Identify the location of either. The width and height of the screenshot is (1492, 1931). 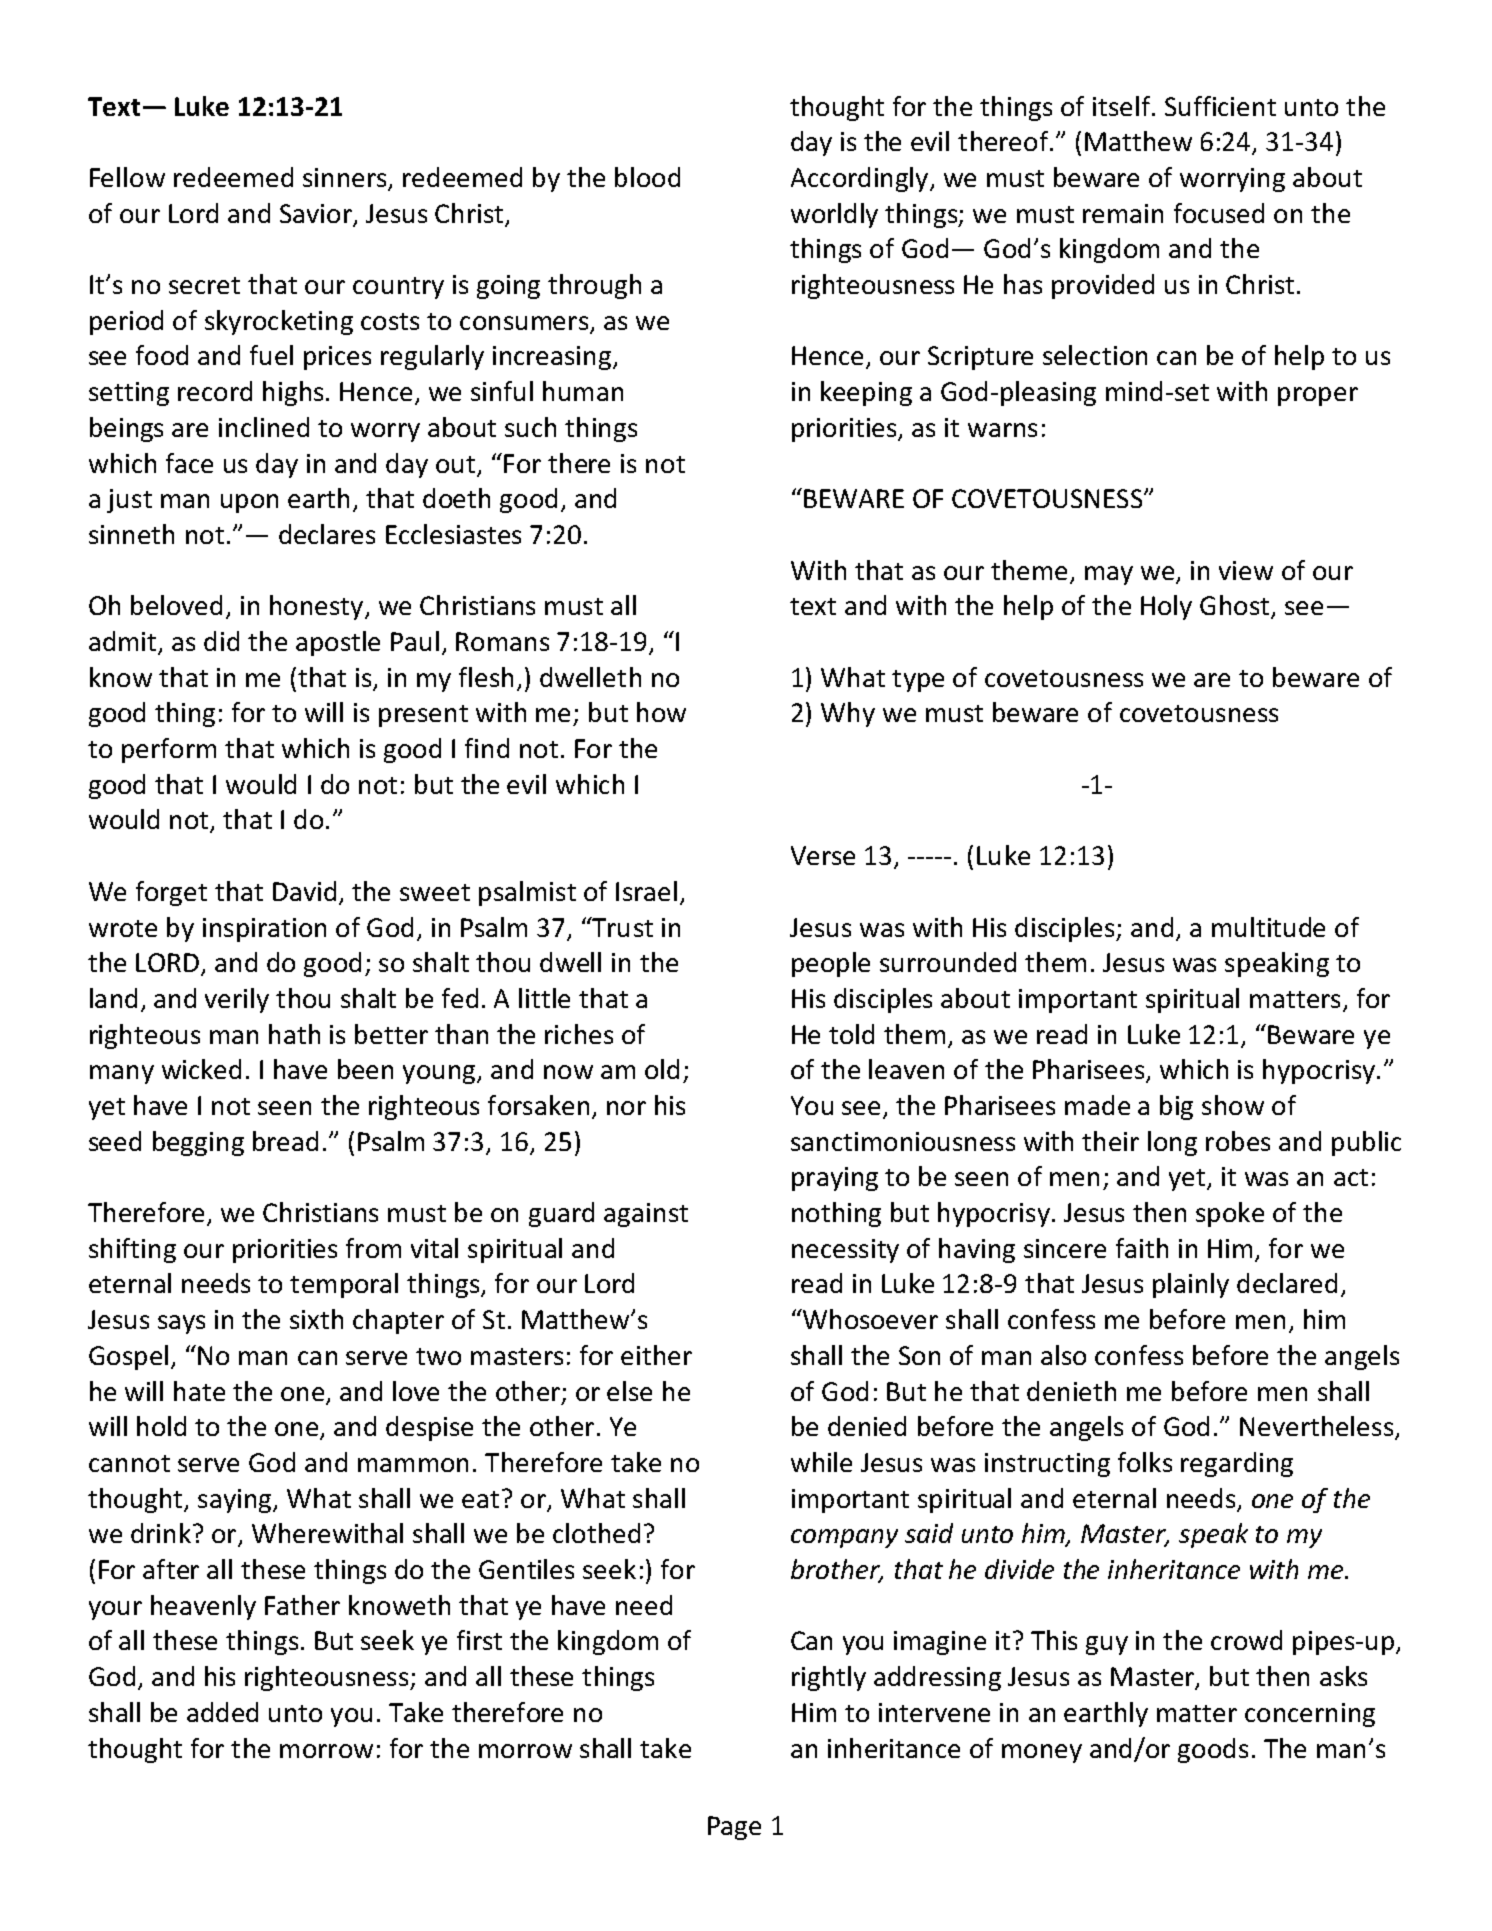
(656, 1355).
